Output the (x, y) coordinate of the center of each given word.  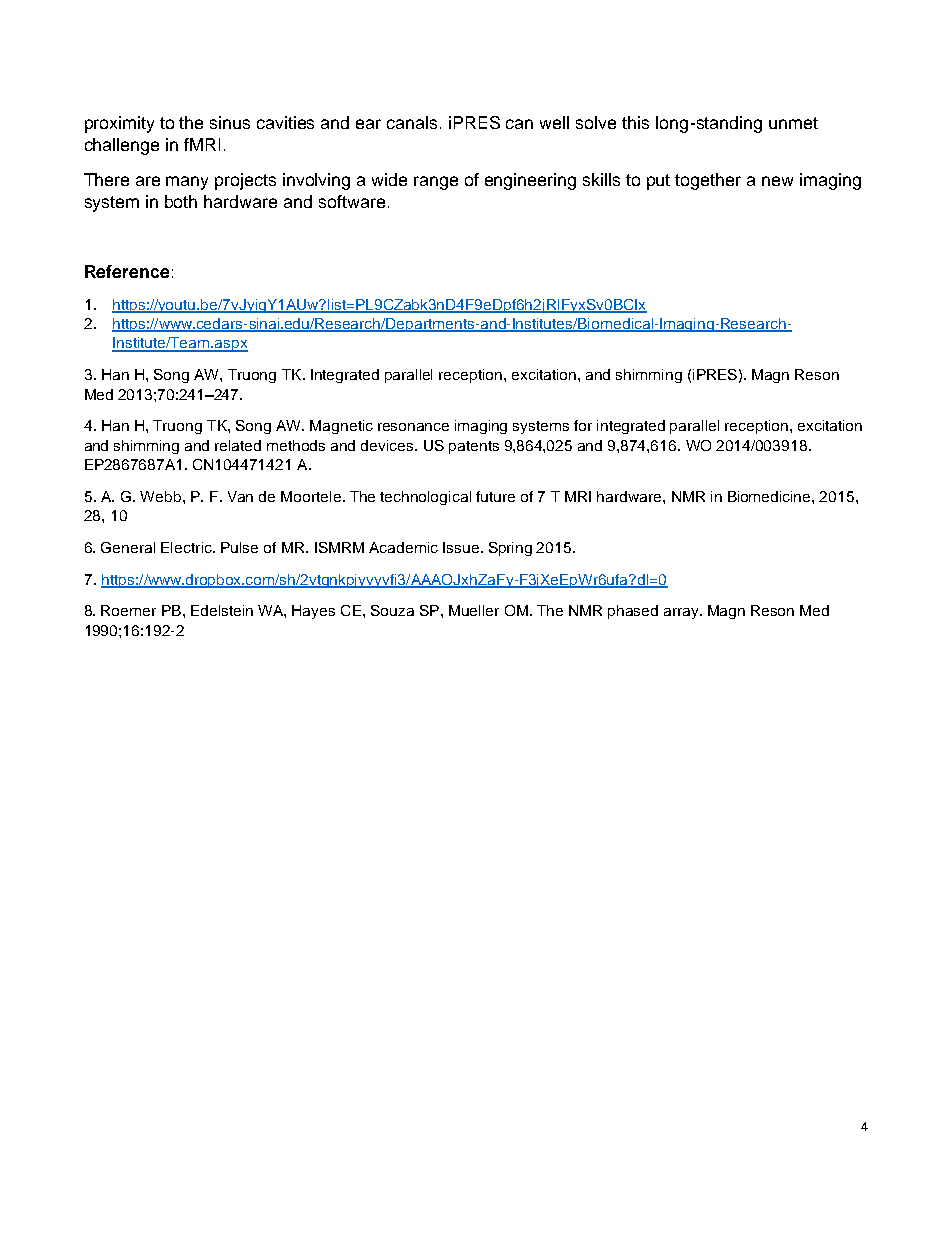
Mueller (474, 610)
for (583, 425)
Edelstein (222, 610)
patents (474, 447)
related (238, 445)
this (635, 122)
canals (412, 122)
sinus (230, 122)
